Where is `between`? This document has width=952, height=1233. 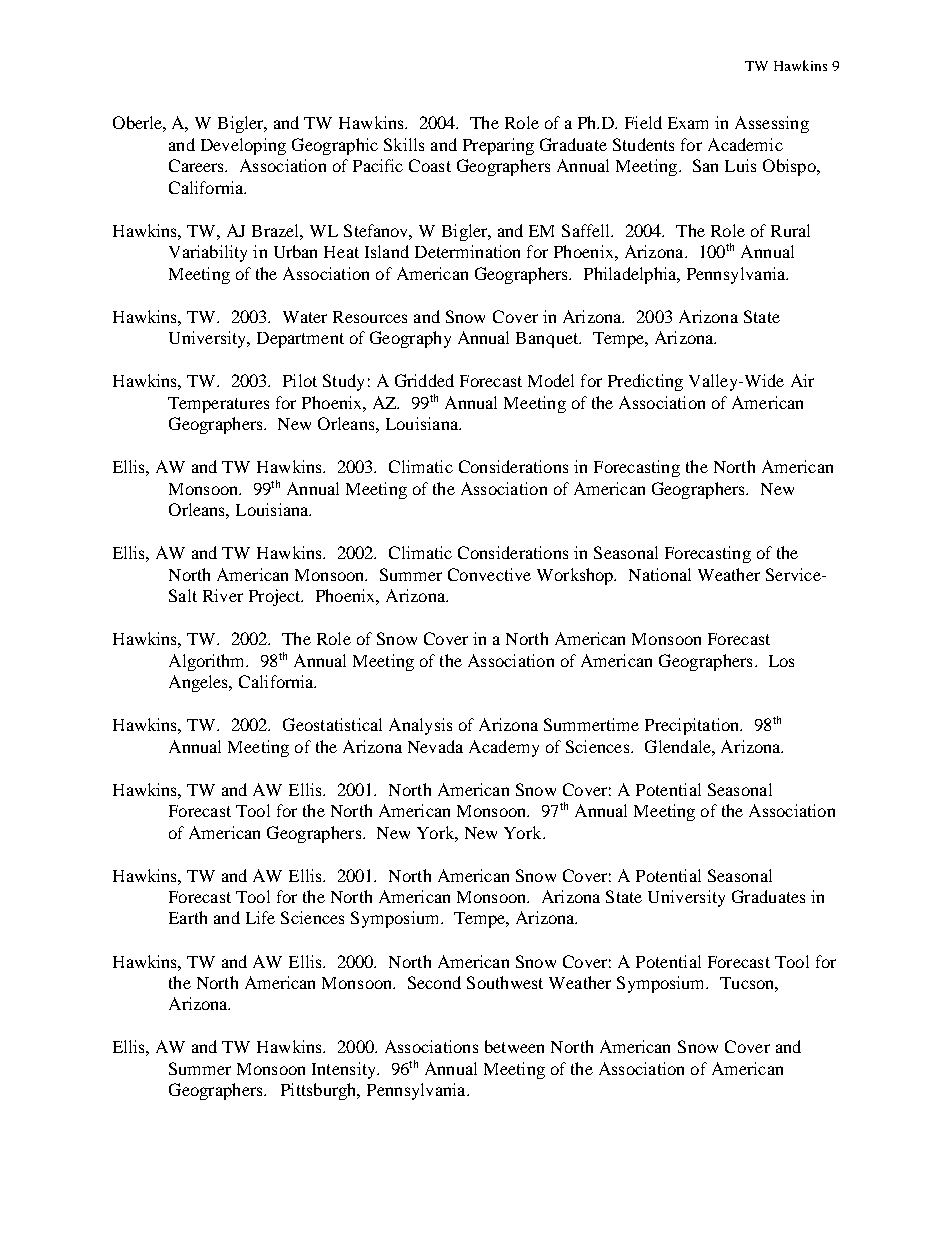
between is located at coordinates (514, 1046).
